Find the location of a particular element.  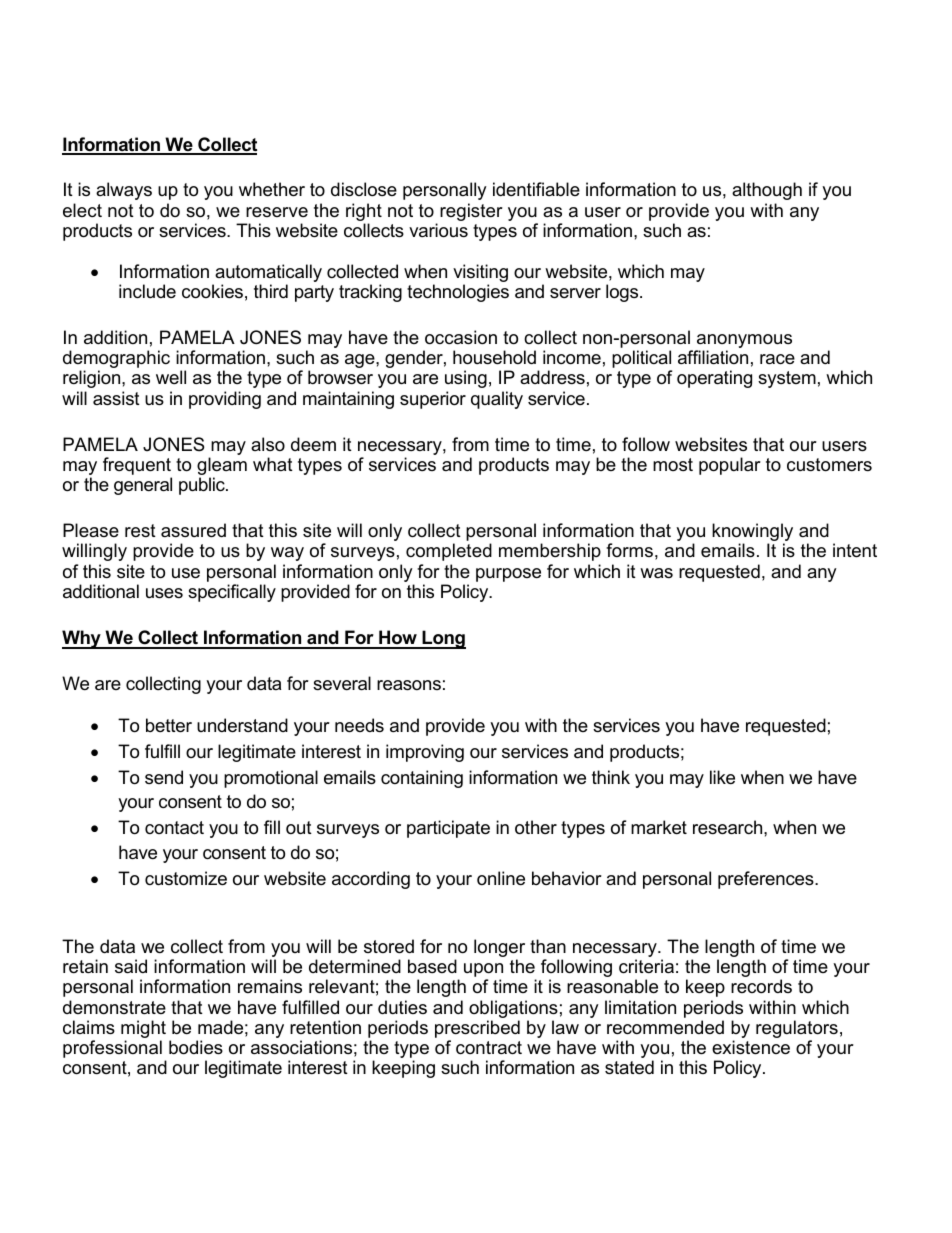

bodies is located at coordinates (196, 1047).
